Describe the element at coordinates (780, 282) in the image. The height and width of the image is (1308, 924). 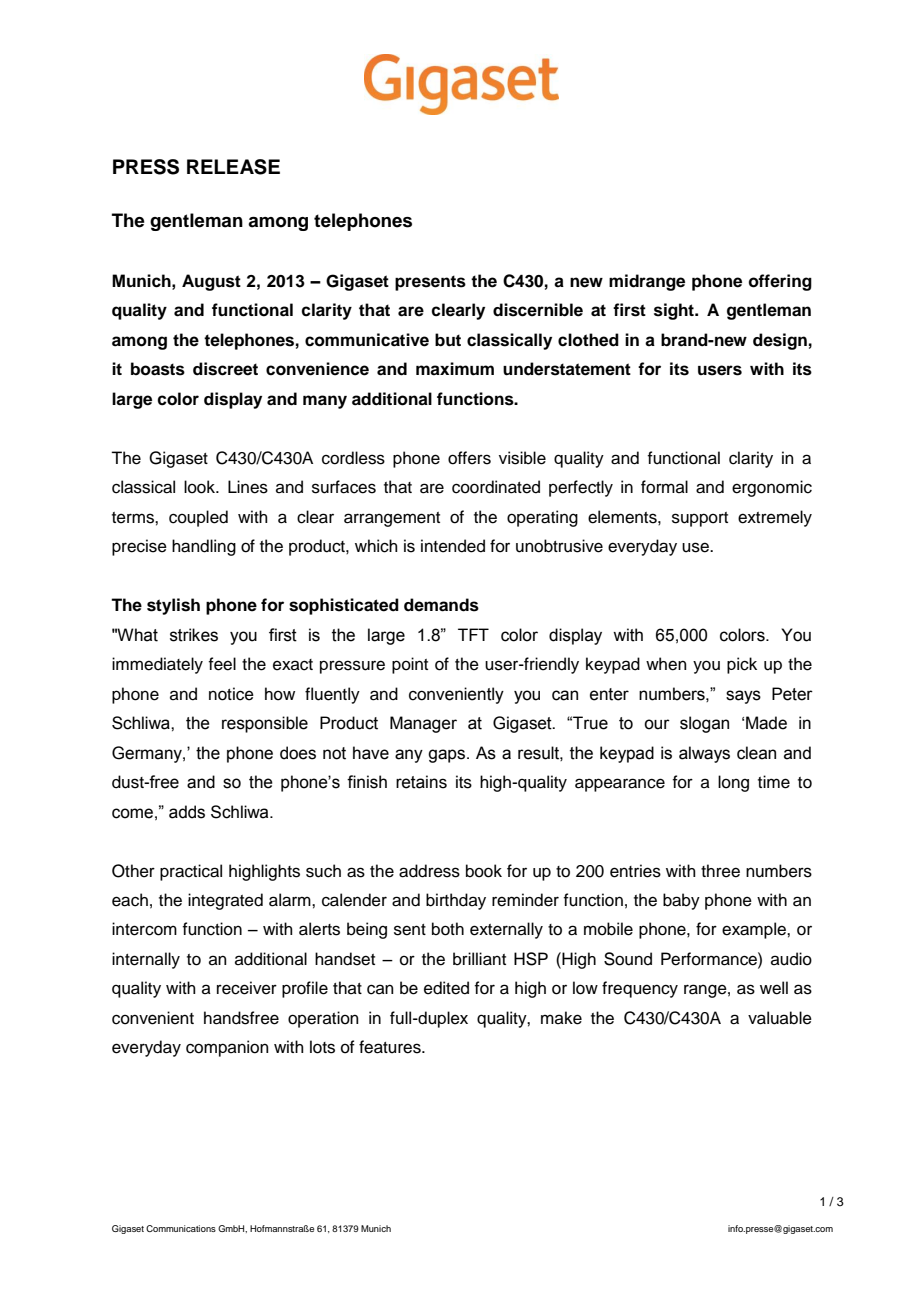
I see `offering` at that location.
